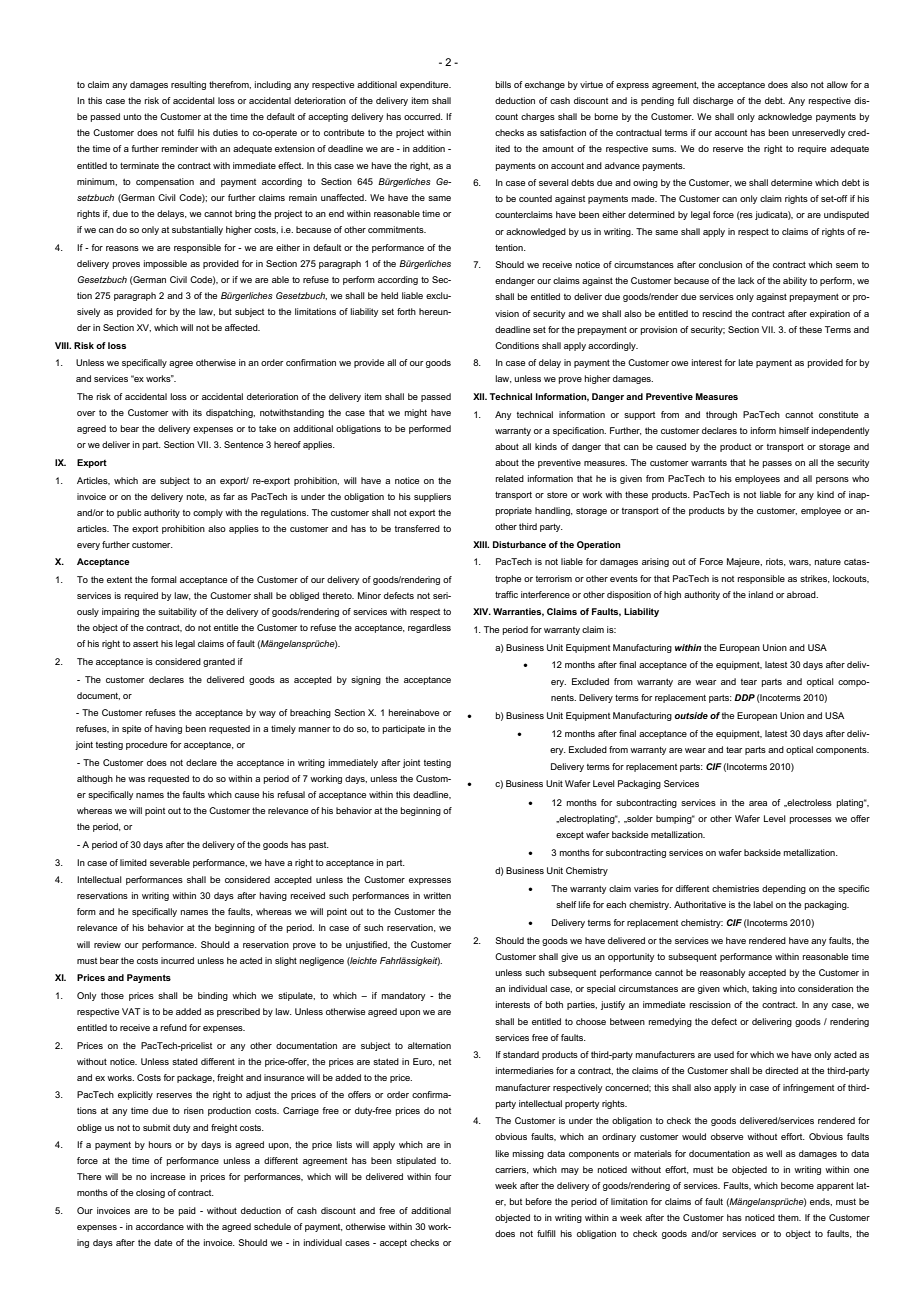  I want to click on discharge, so click(713, 101).
